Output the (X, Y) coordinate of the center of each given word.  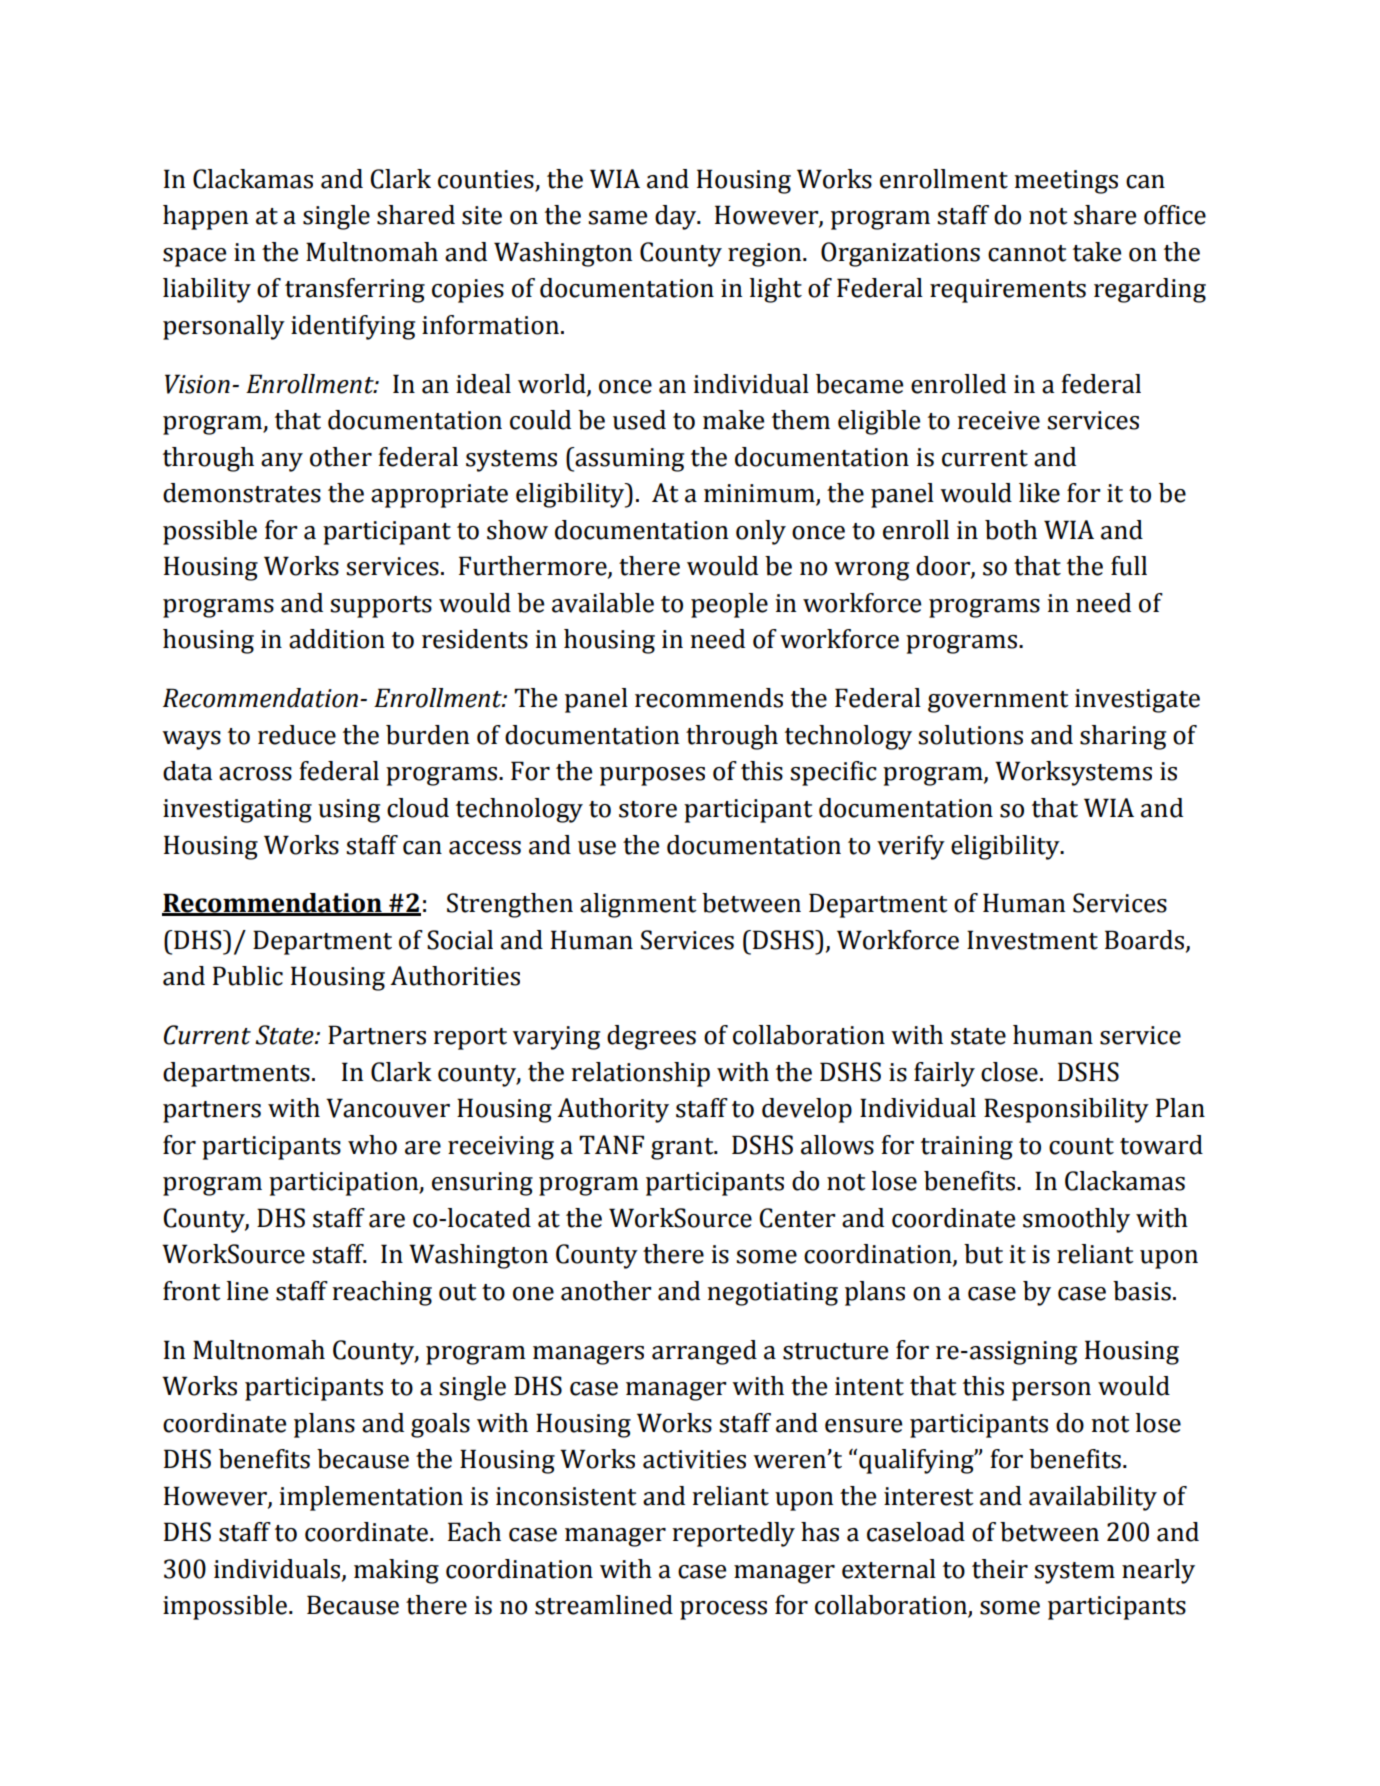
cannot (1027, 253)
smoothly (1076, 1220)
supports (381, 607)
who (372, 1145)
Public (248, 976)
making (396, 1571)
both (1011, 530)
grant (683, 1149)
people (729, 605)
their (1000, 1569)
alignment (638, 905)
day (677, 217)
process (723, 1610)
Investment (1032, 940)
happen (205, 217)
